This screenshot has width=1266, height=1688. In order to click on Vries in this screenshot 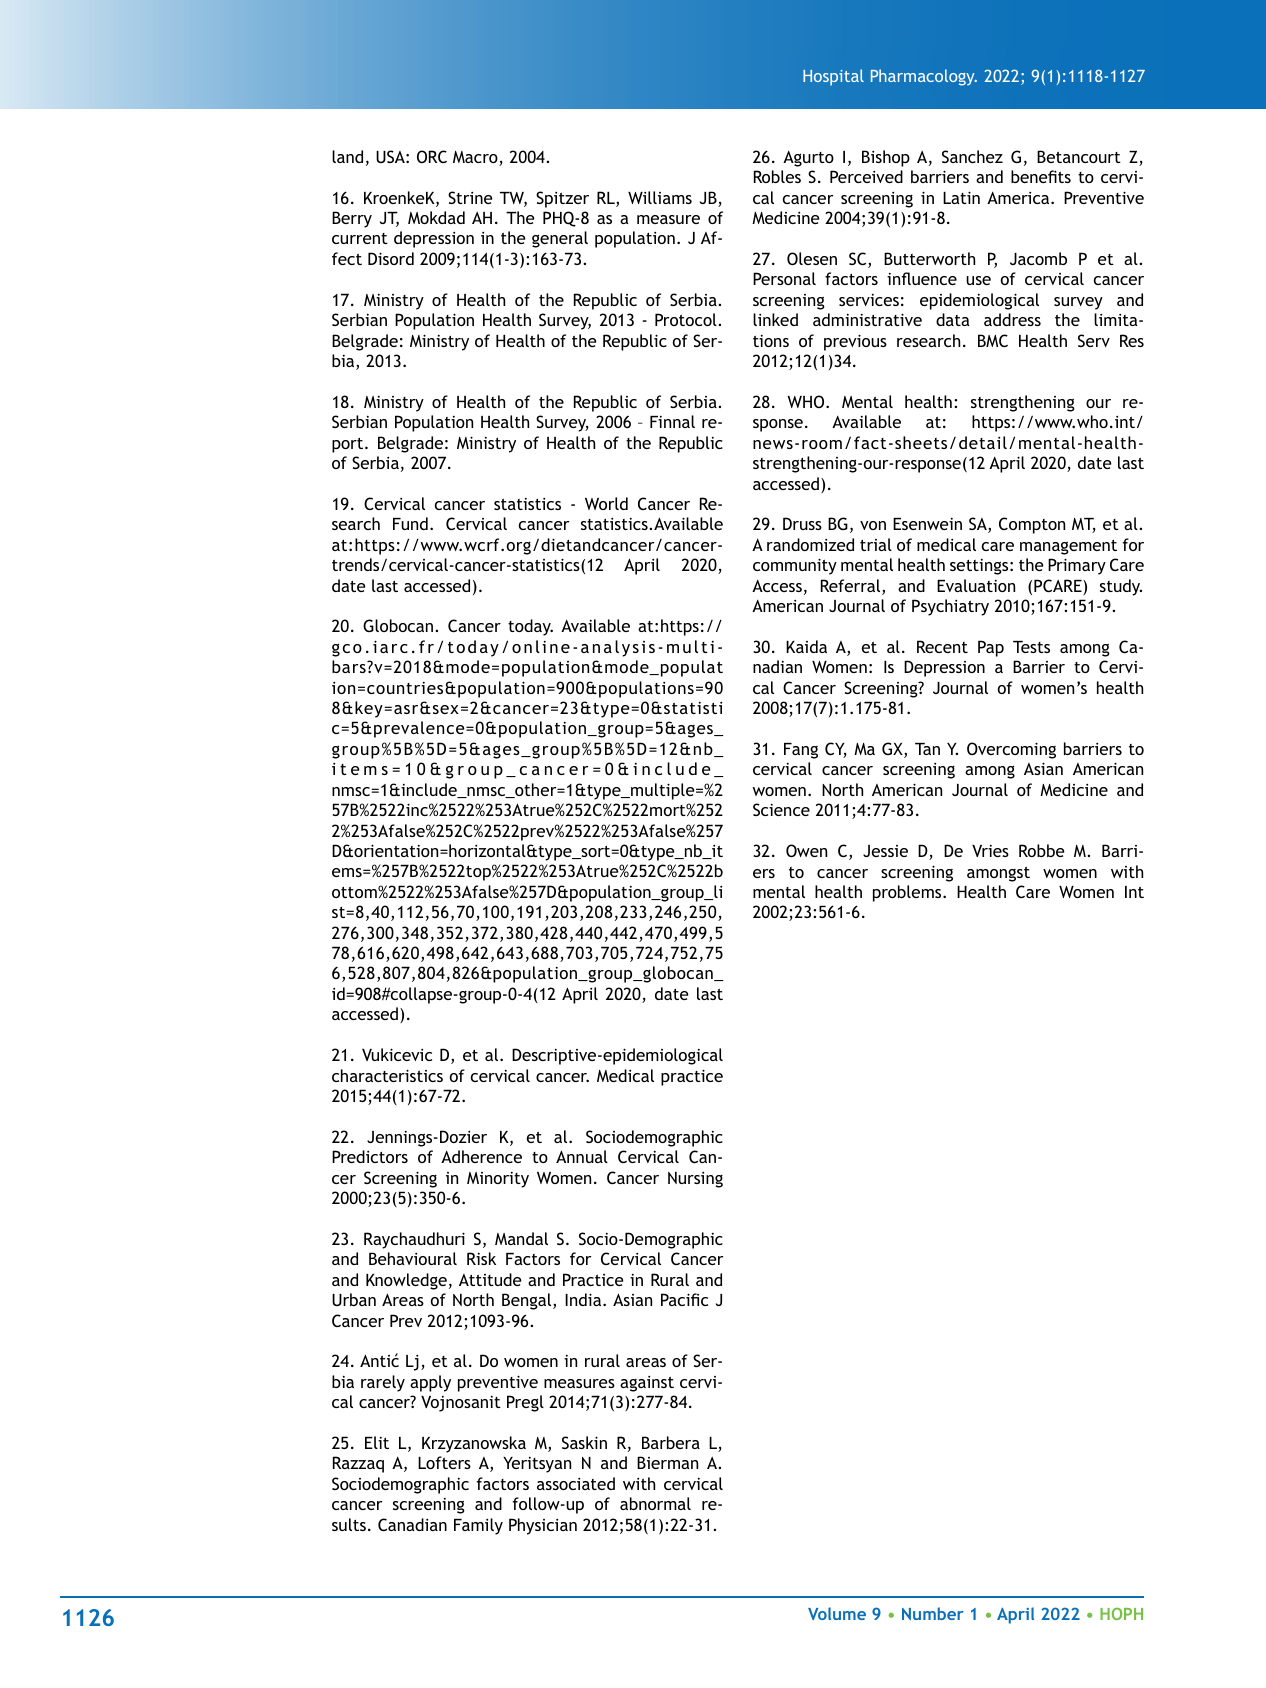, I will do `click(990, 851)`.
